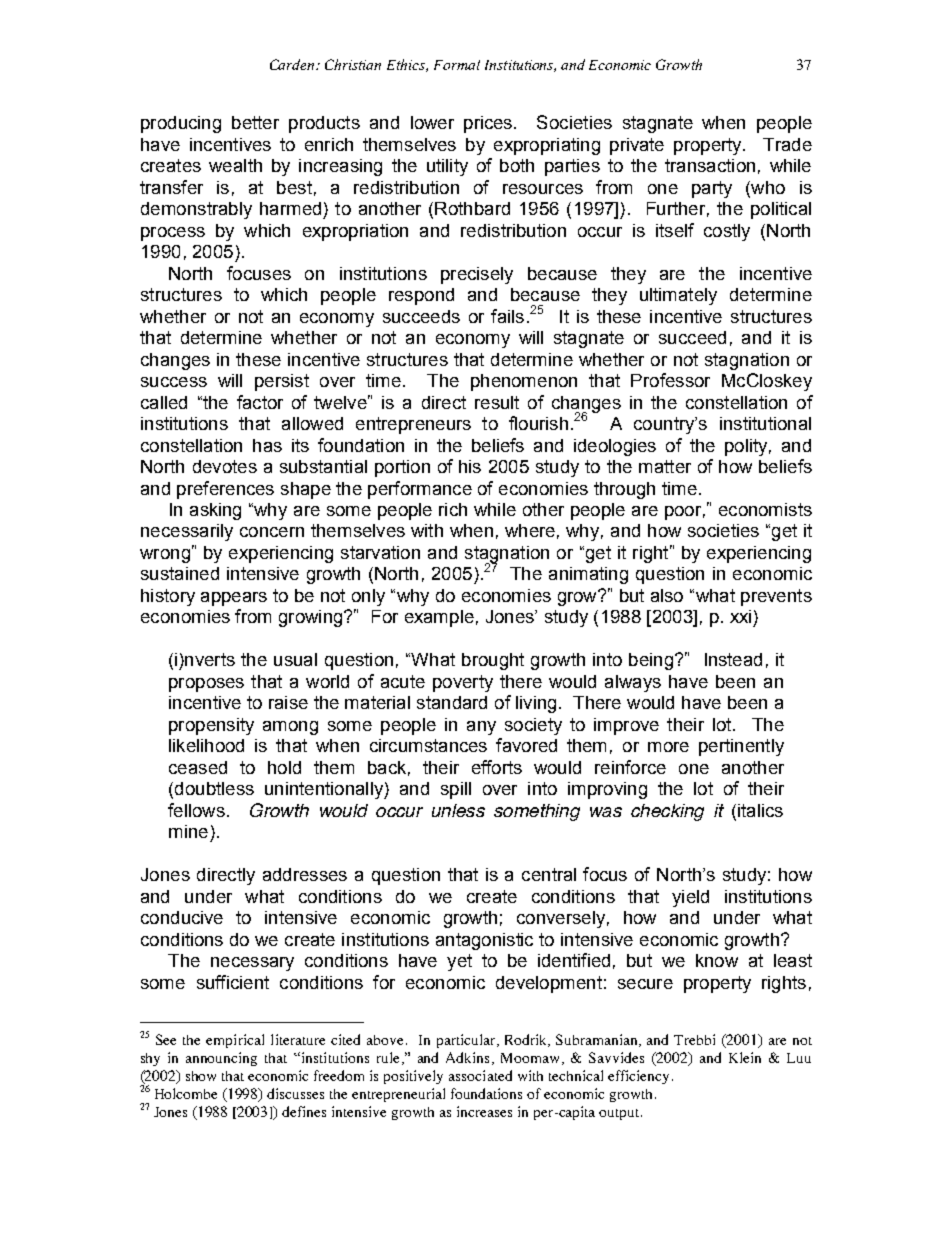  What do you see at coordinates (201, 1076) in the image?
I see `show` at bounding box center [201, 1076].
